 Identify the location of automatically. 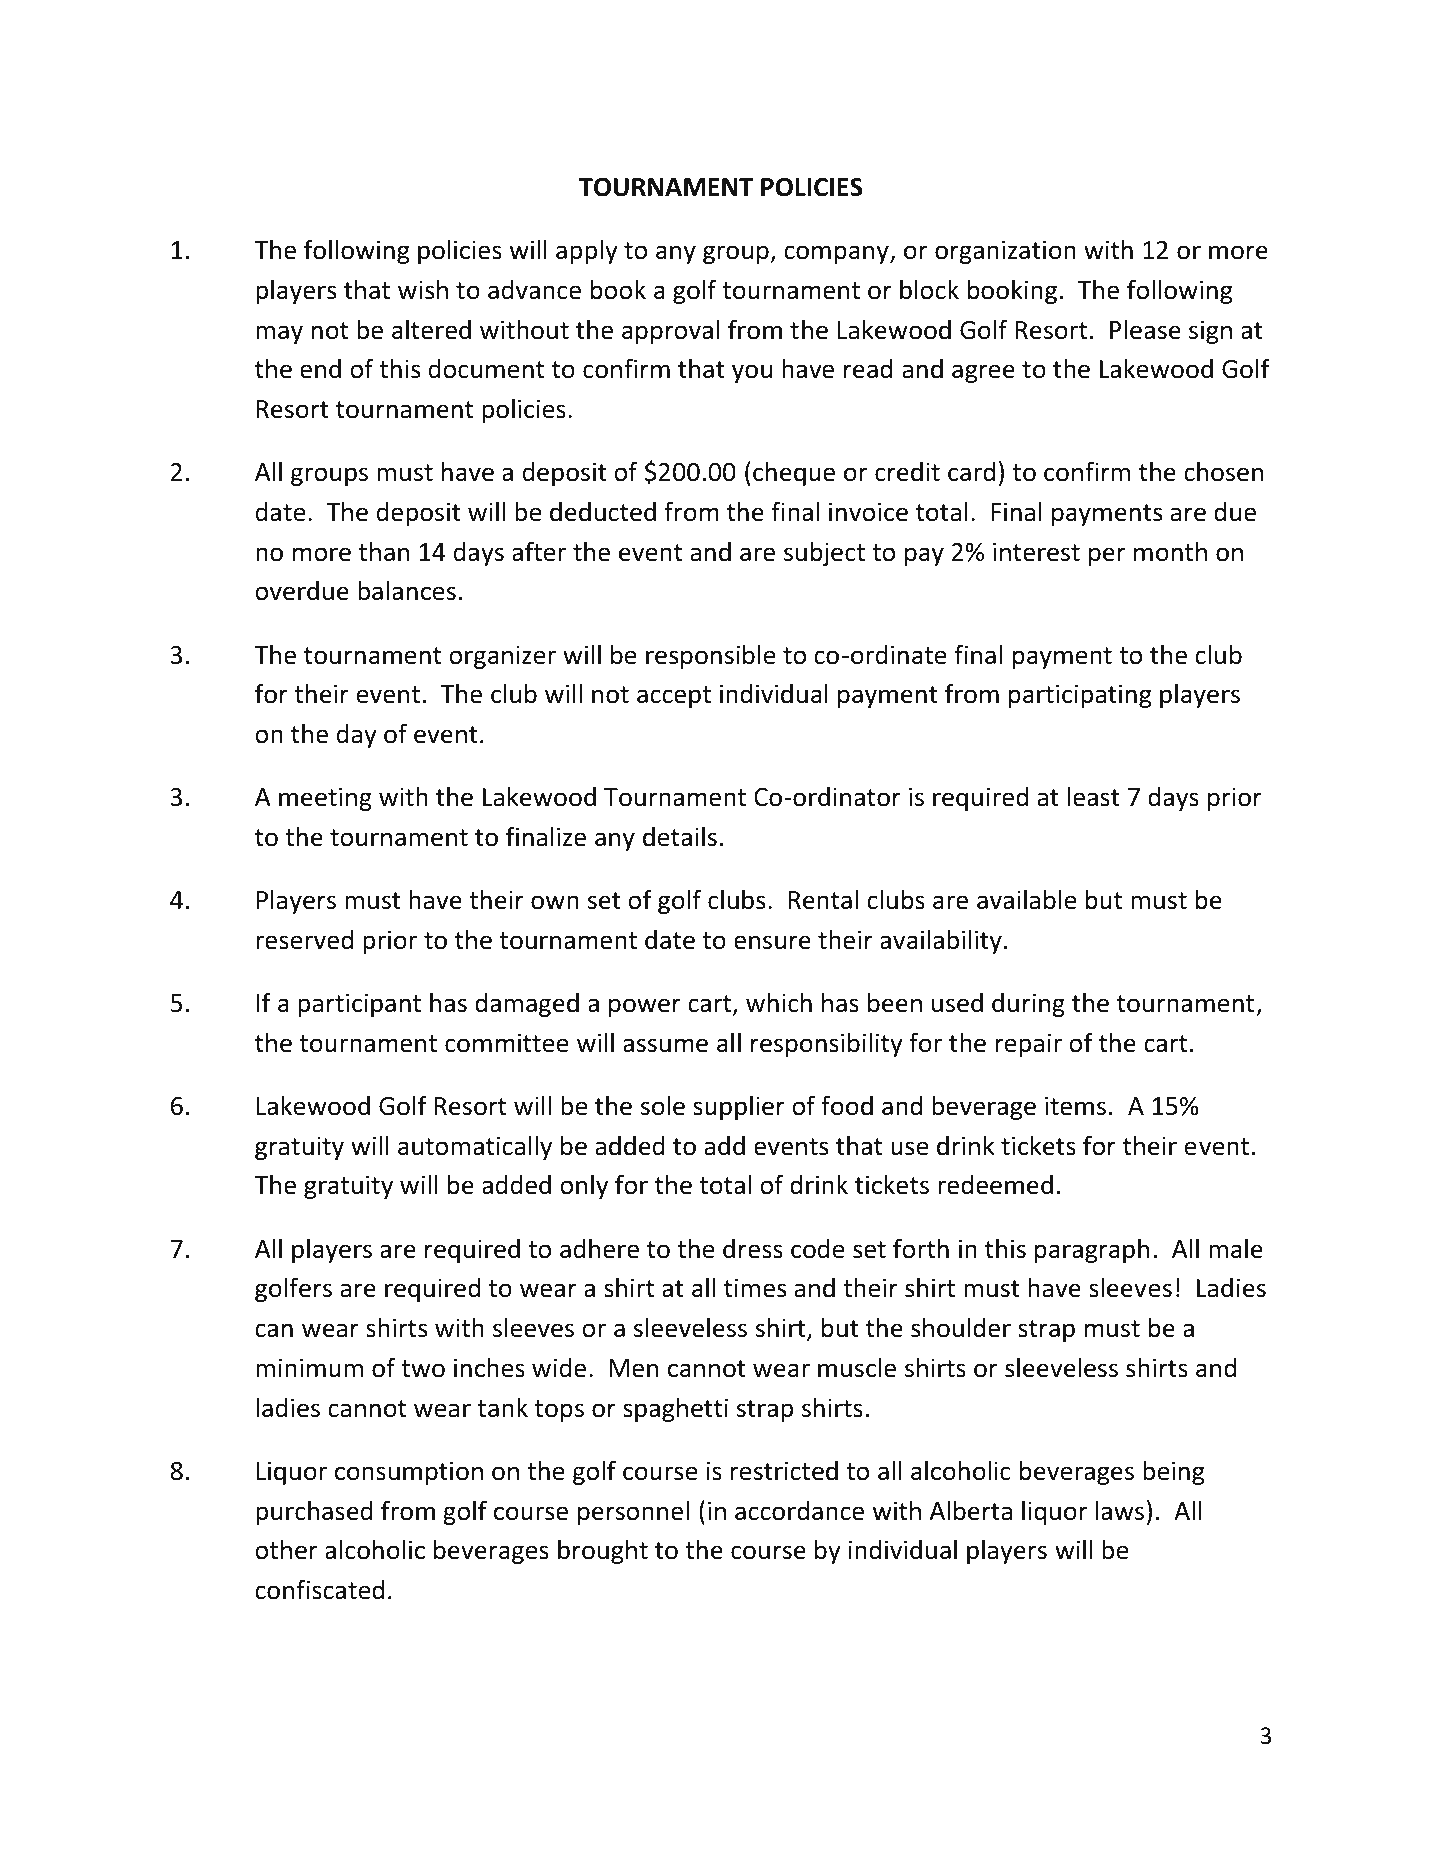
(475, 1147).
